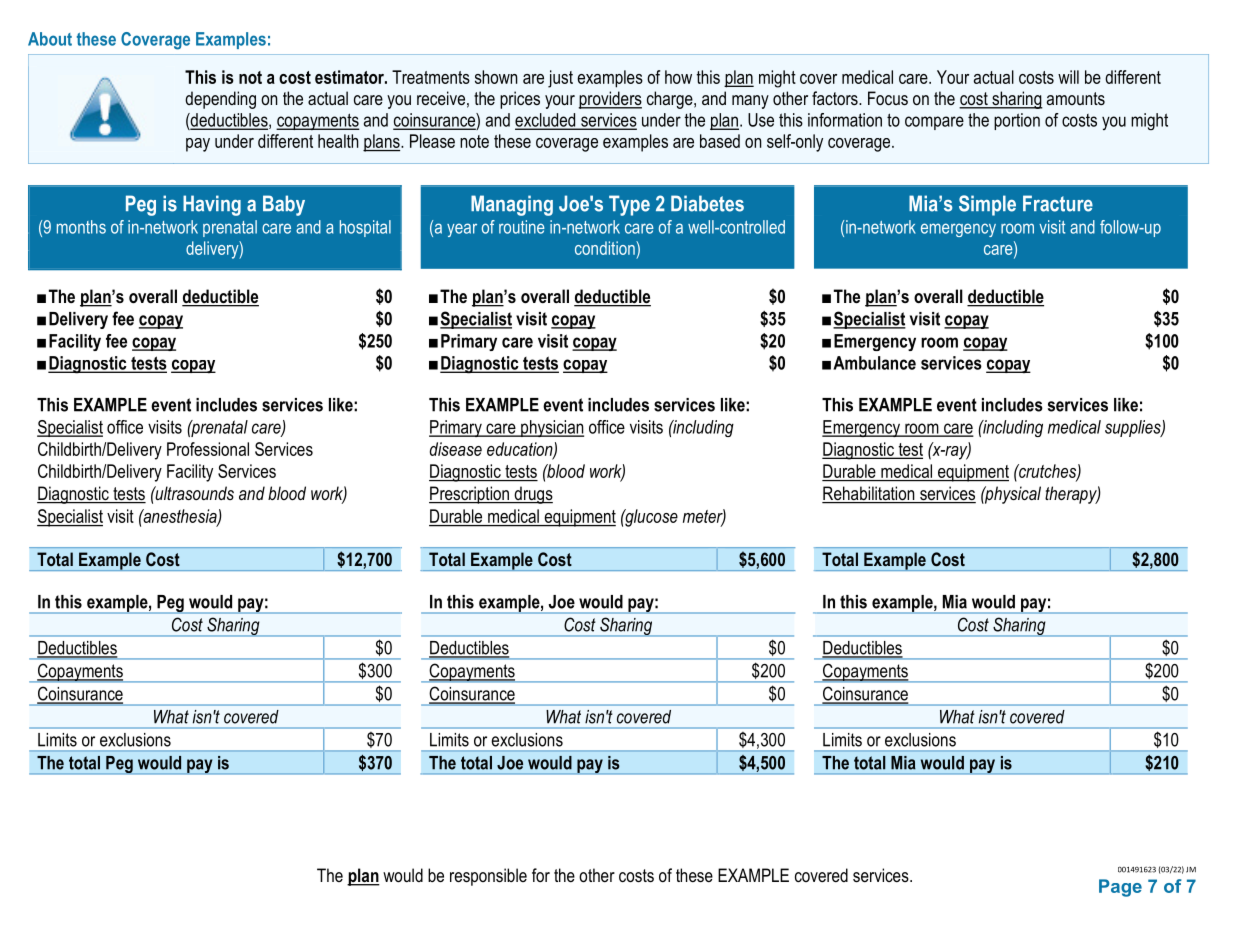 The width and height of the page is (1233, 952). What do you see at coordinates (81, 227) in the page?
I see `months` at bounding box center [81, 227].
